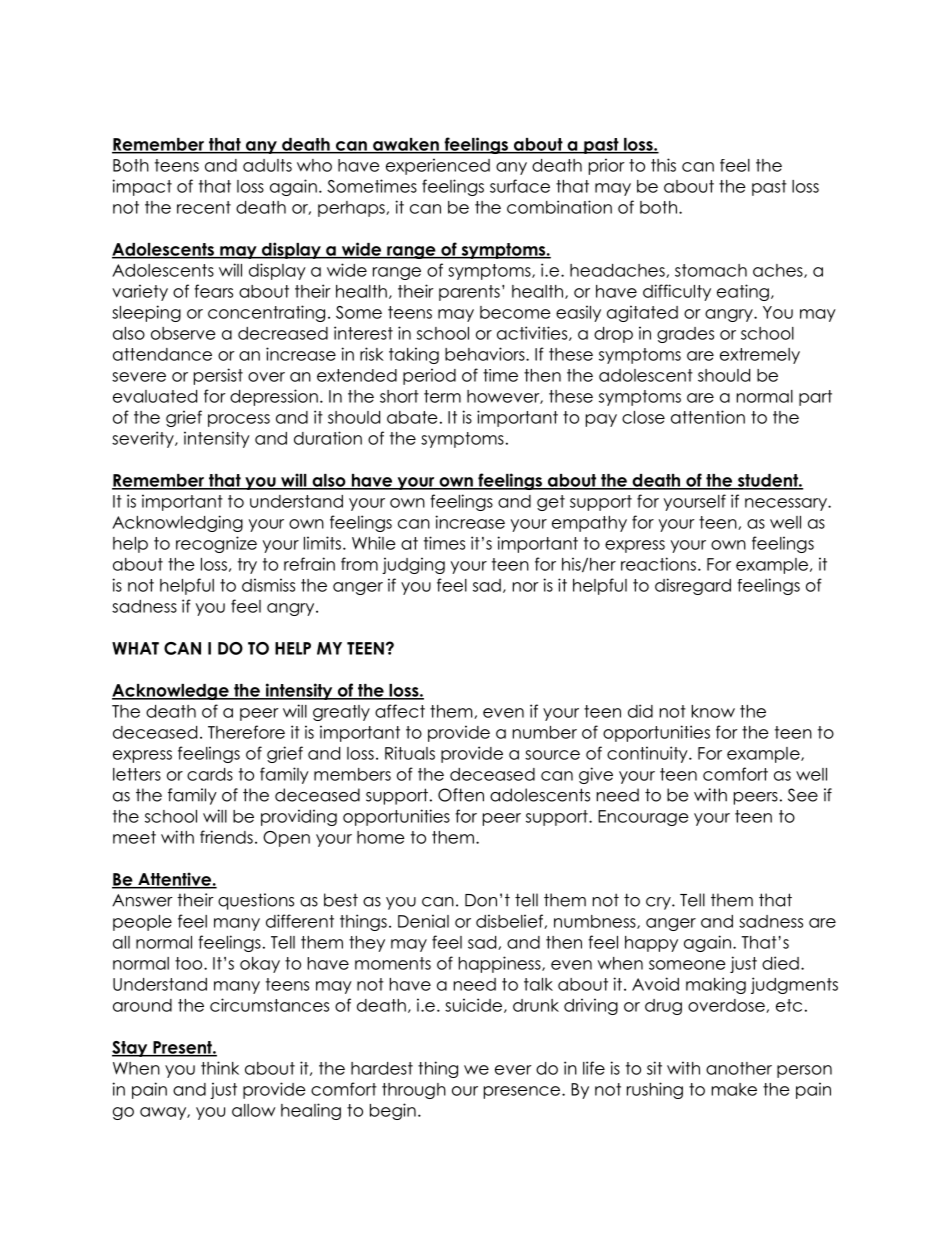 This document has height=1233, width=952. Describe the element at coordinates (204, 207) in the document. I see `recent` at that location.
